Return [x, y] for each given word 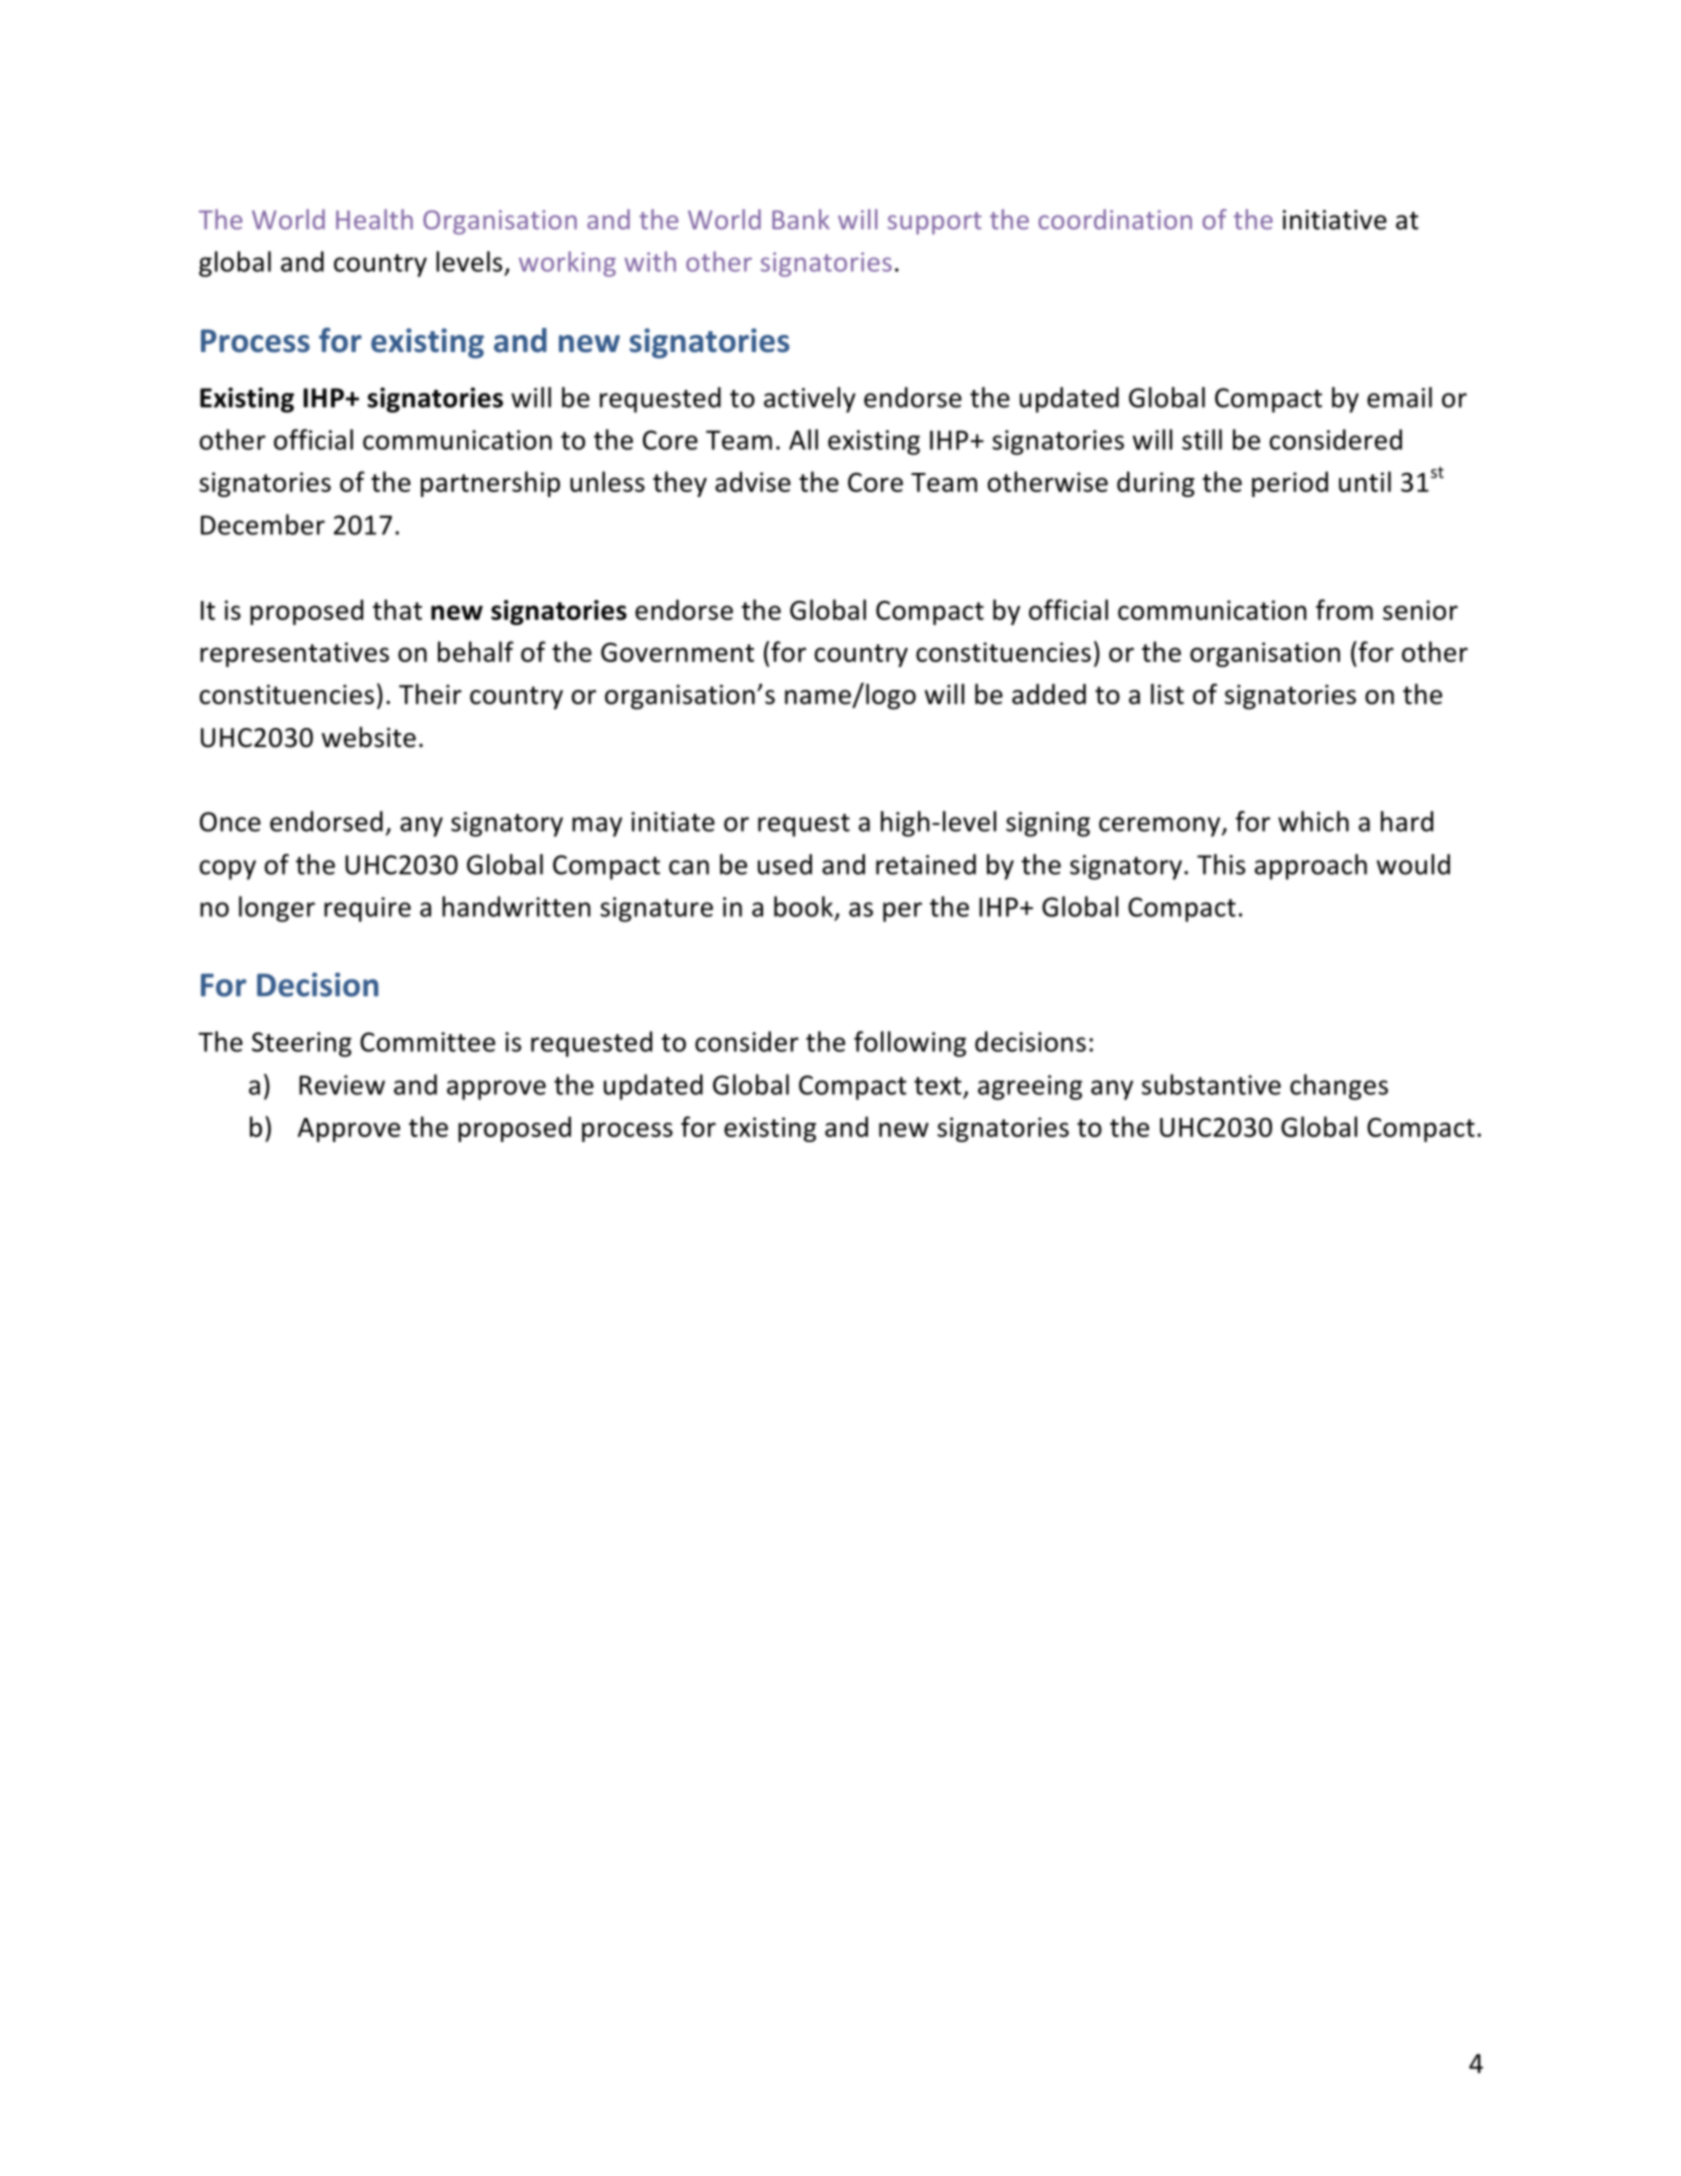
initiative [1335, 220]
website [369, 737]
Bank [801, 219]
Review [342, 1085]
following [910, 1044]
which [1313, 821]
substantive [1211, 1084]
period [1290, 484]
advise [753, 481]
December [263, 524]
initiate [673, 822]
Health [374, 219]
